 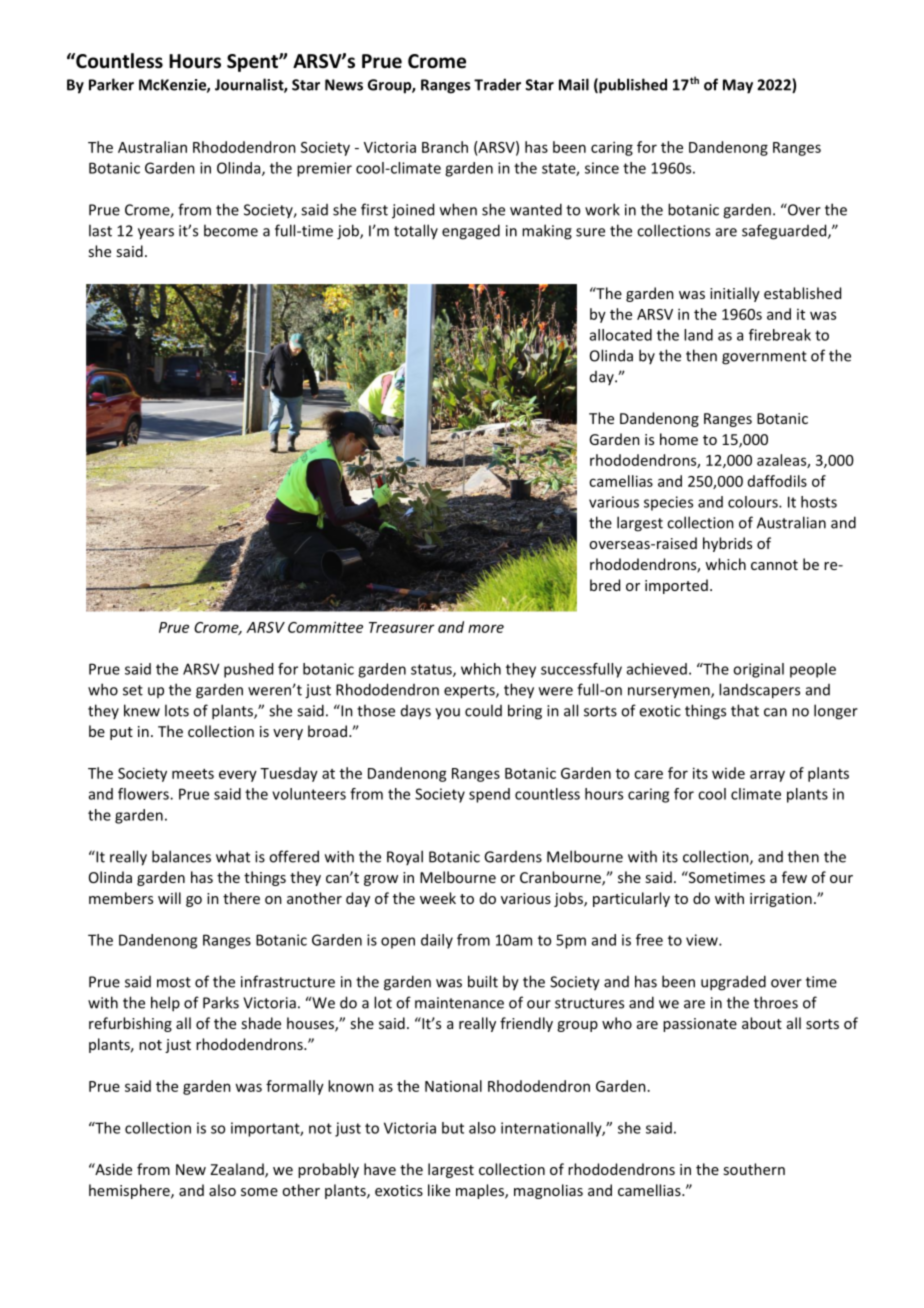 What do you see at coordinates (758, 670) in the image?
I see `original` at bounding box center [758, 670].
